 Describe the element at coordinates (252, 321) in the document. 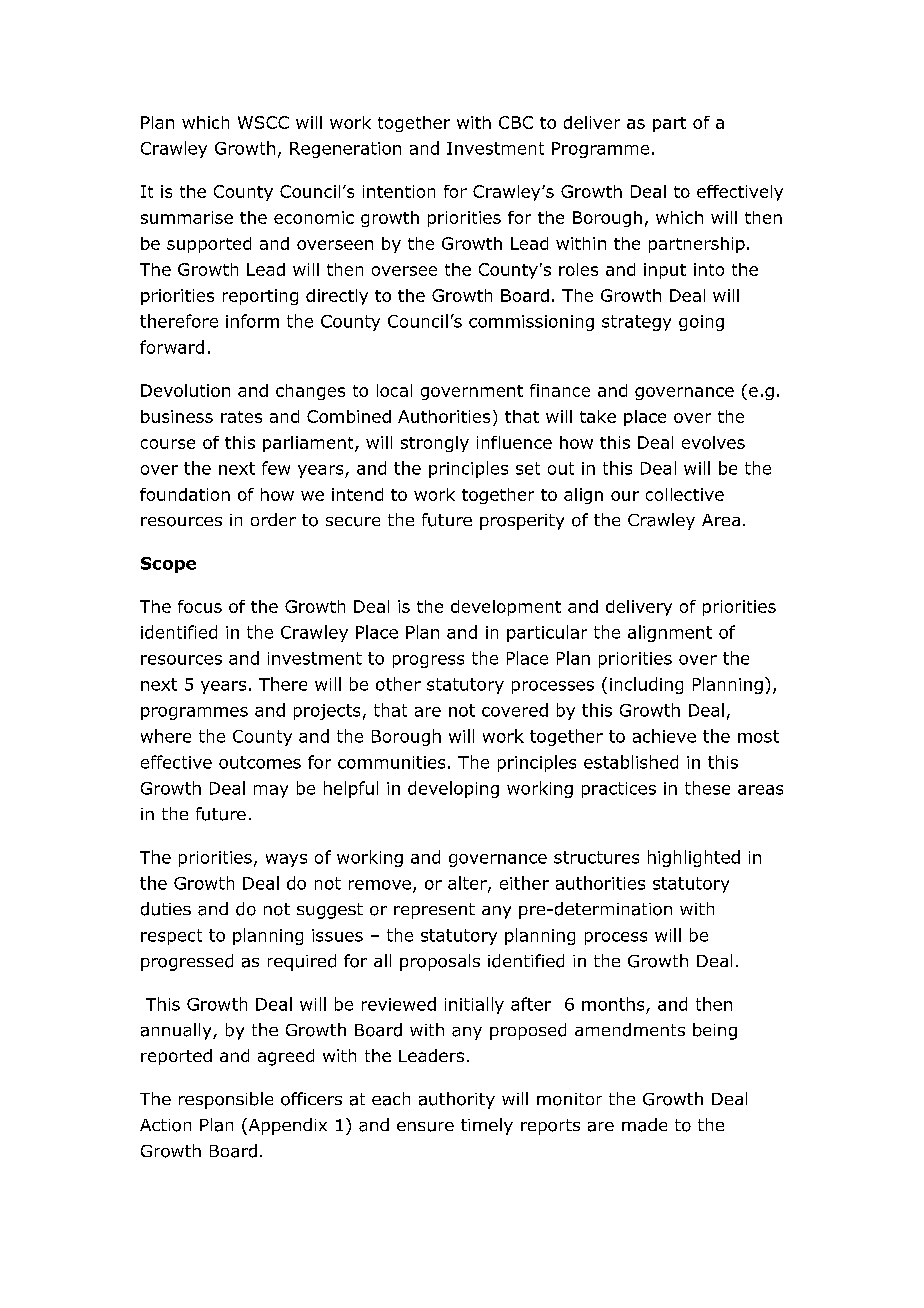

I see `inform` at that location.
